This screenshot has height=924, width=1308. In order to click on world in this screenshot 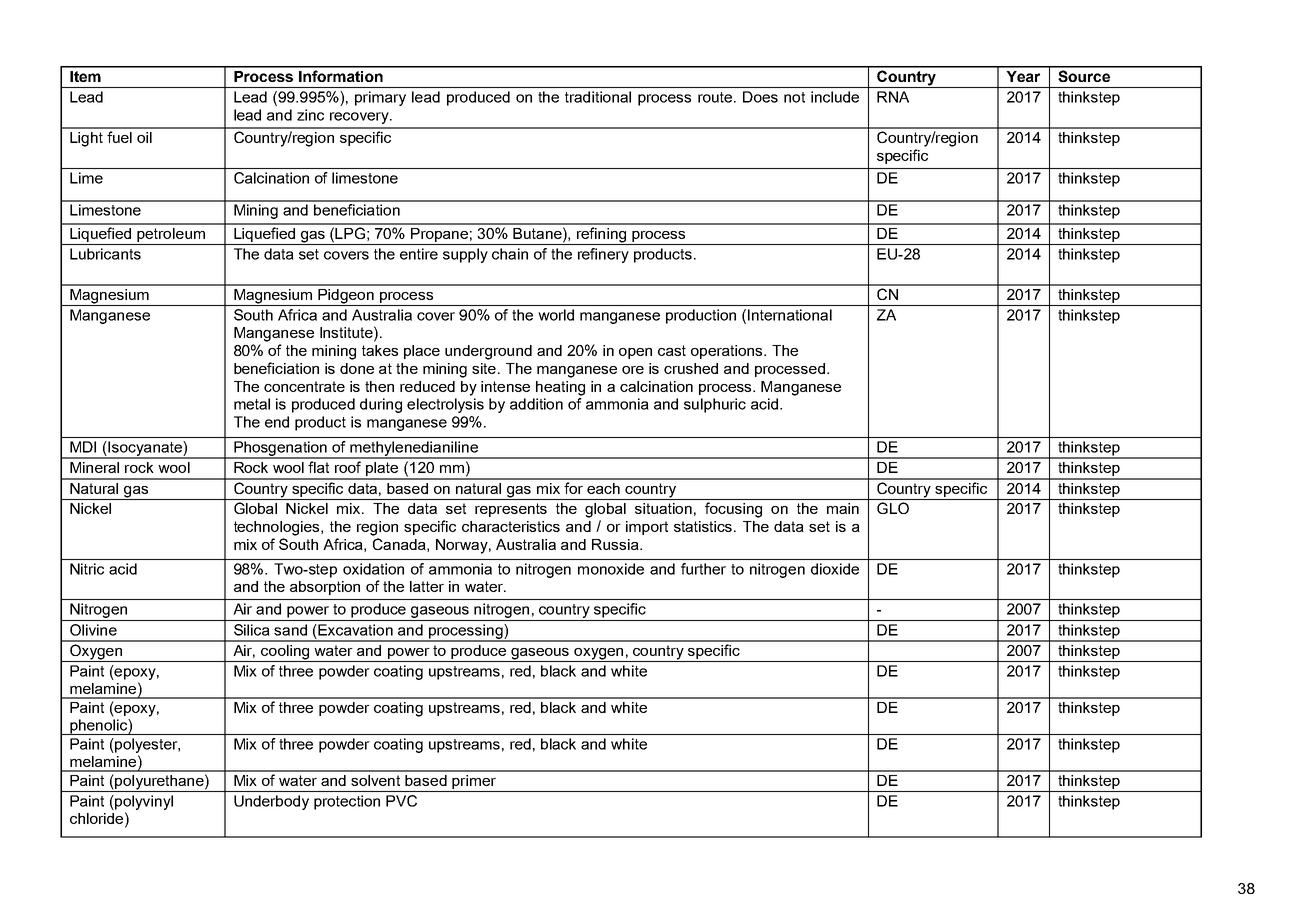, I will do `click(556, 315)`.
